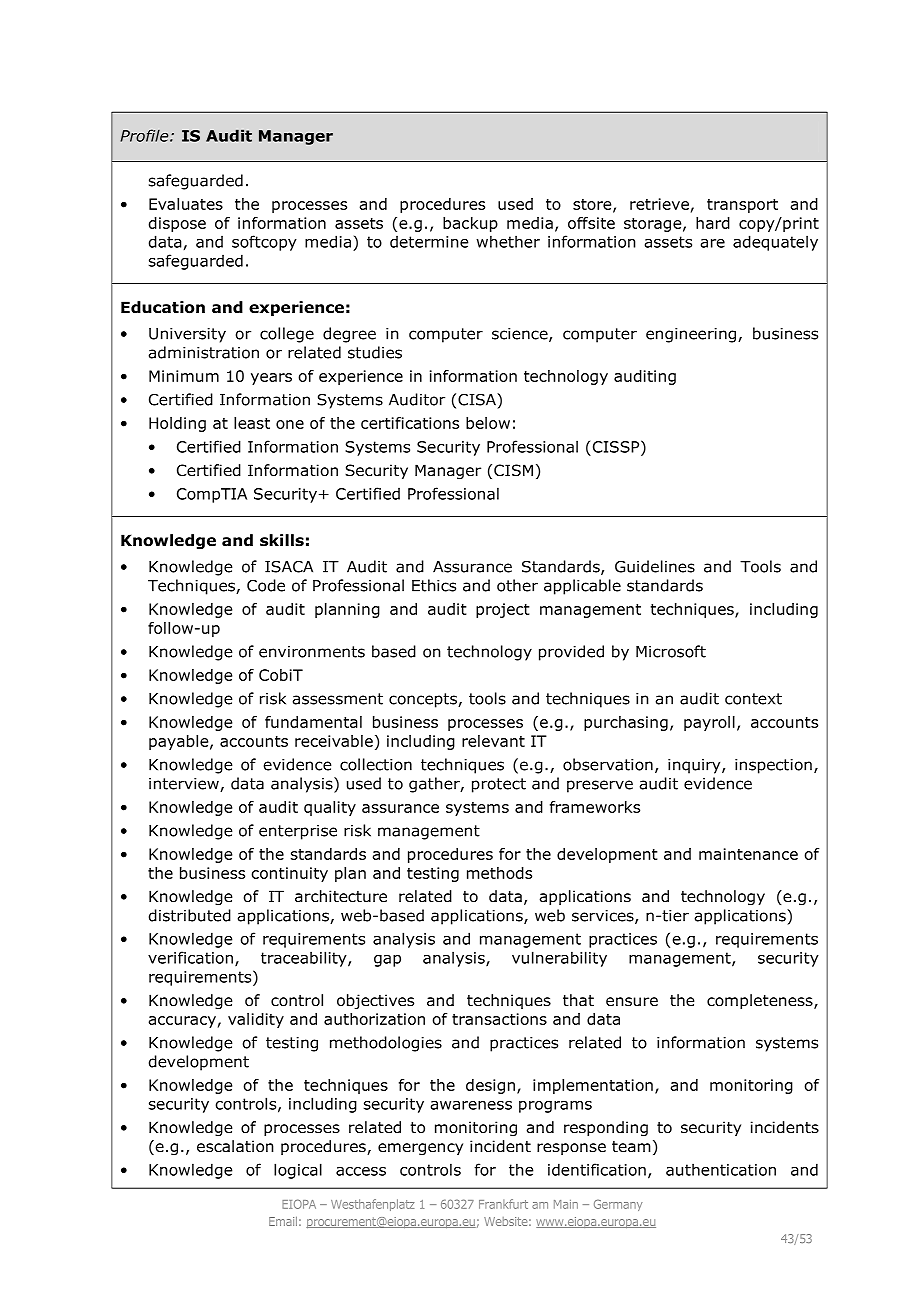 This screenshot has height=1308, width=924. I want to click on backup, so click(470, 224).
